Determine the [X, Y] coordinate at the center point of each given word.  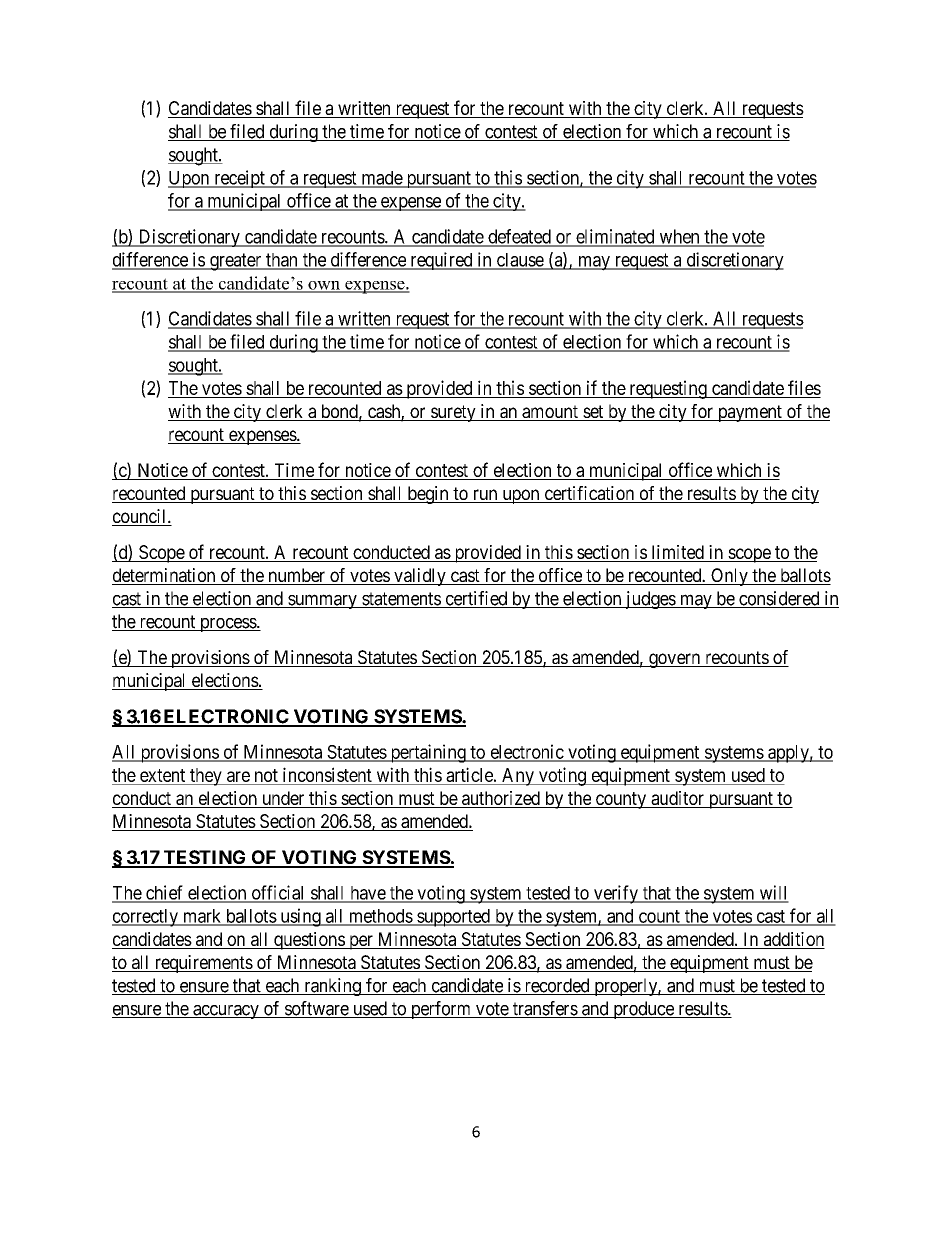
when [679, 237]
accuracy [226, 1012]
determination [165, 576]
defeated [519, 237]
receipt [239, 179]
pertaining [428, 753]
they [206, 777]
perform [441, 1010]
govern [674, 660]
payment [749, 413]
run [485, 496]
